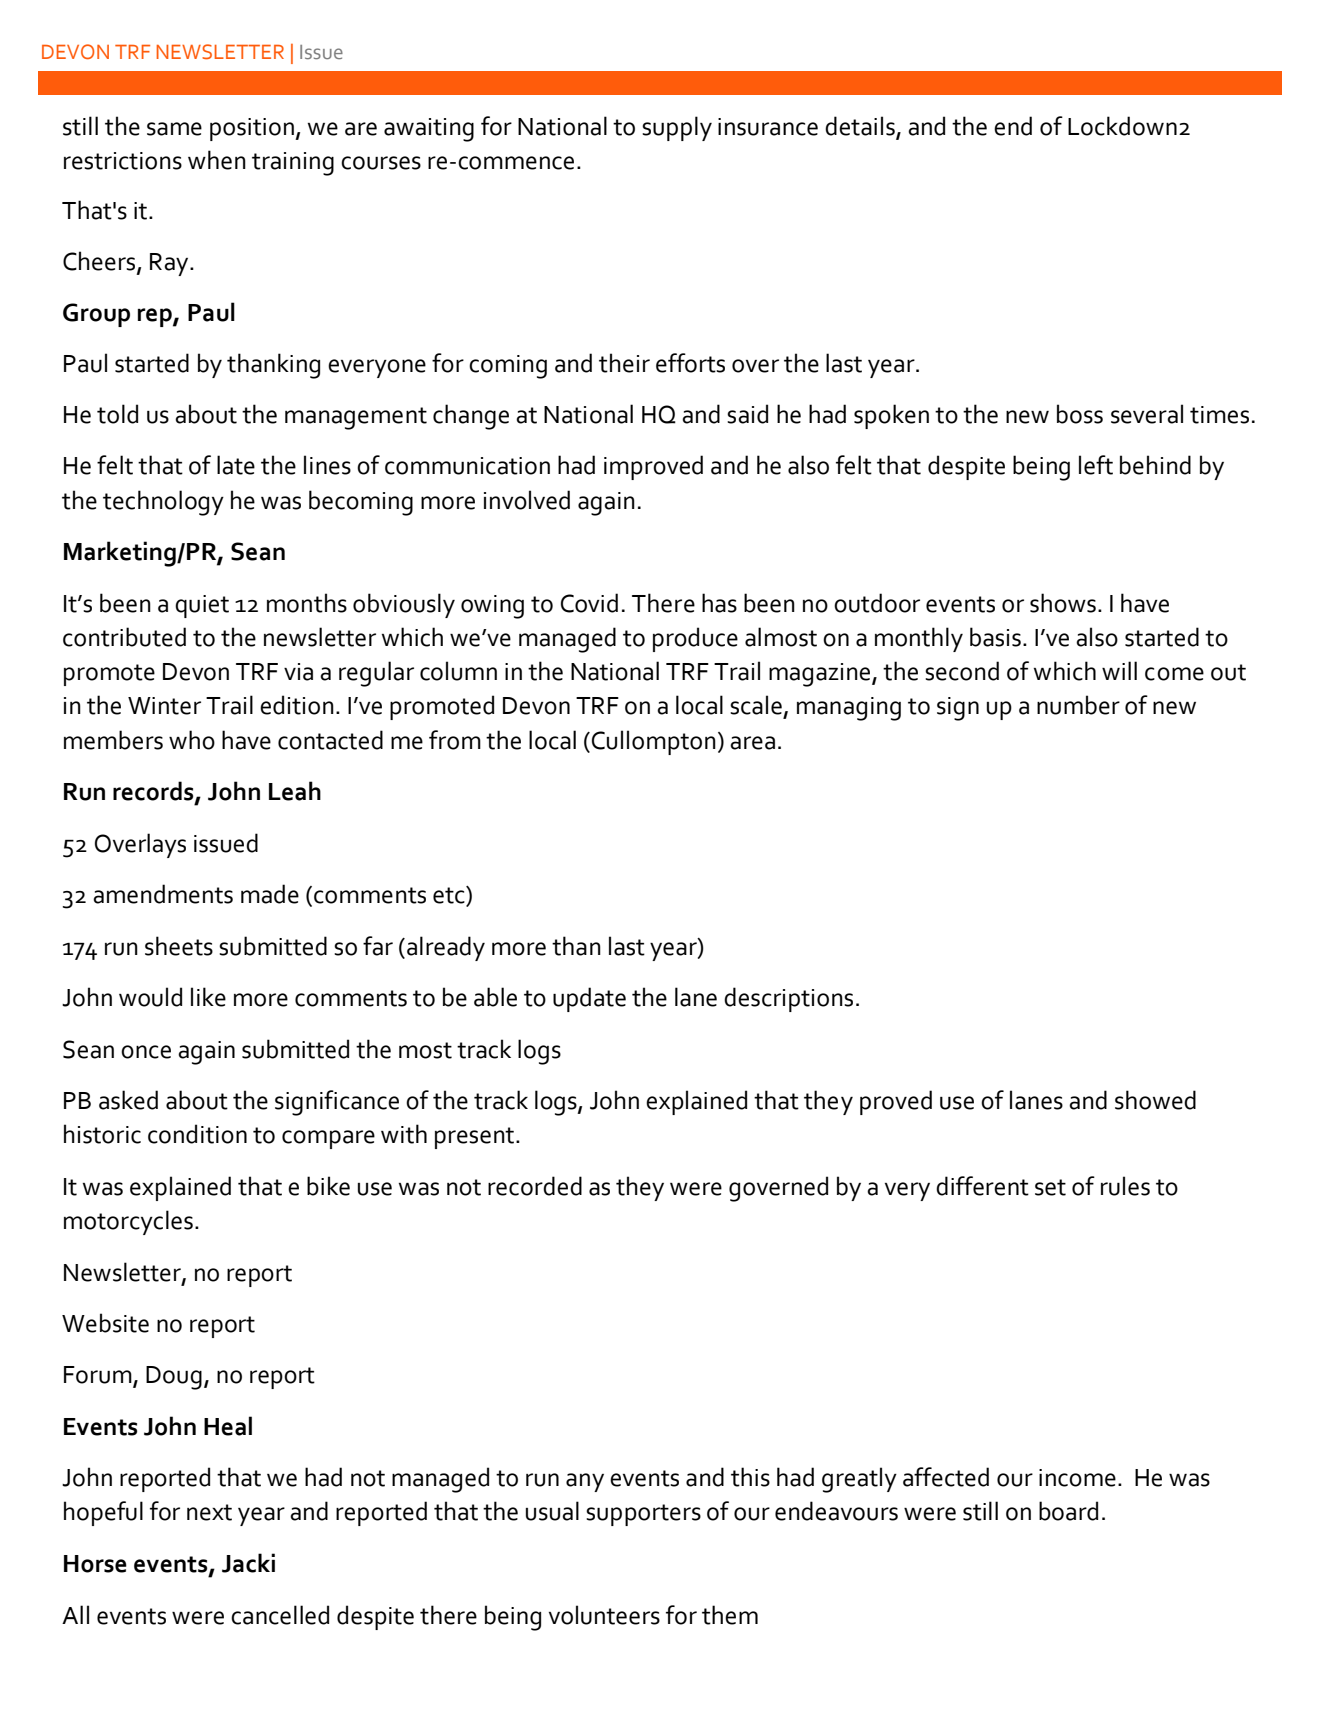 The width and height of the screenshot is (1323, 1712). What do you see at coordinates (535, 1186) in the screenshot?
I see `recorded` at bounding box center [535, 1186].
